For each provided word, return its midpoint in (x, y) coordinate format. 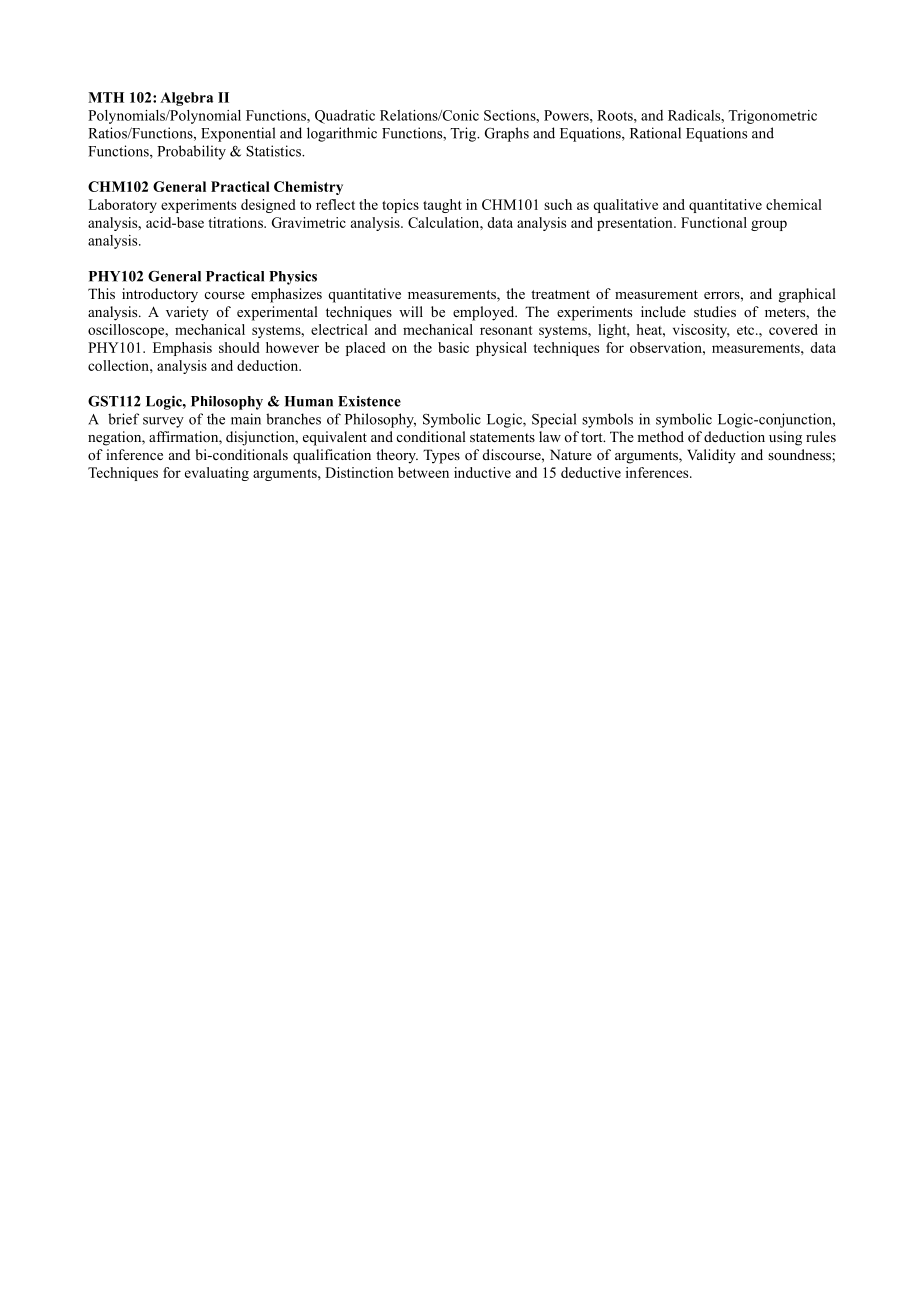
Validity (711, 456)
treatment (560, 294)
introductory (160, 295)
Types (441, 456)
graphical (807, 295)
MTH (106, 97)
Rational (655, 133)
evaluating (217, 474)
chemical (794, 204)
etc (747, 330)
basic (453, 347)
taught (442, 206)
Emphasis (182, 349)
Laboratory (122, 206)
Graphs (507, 134)
